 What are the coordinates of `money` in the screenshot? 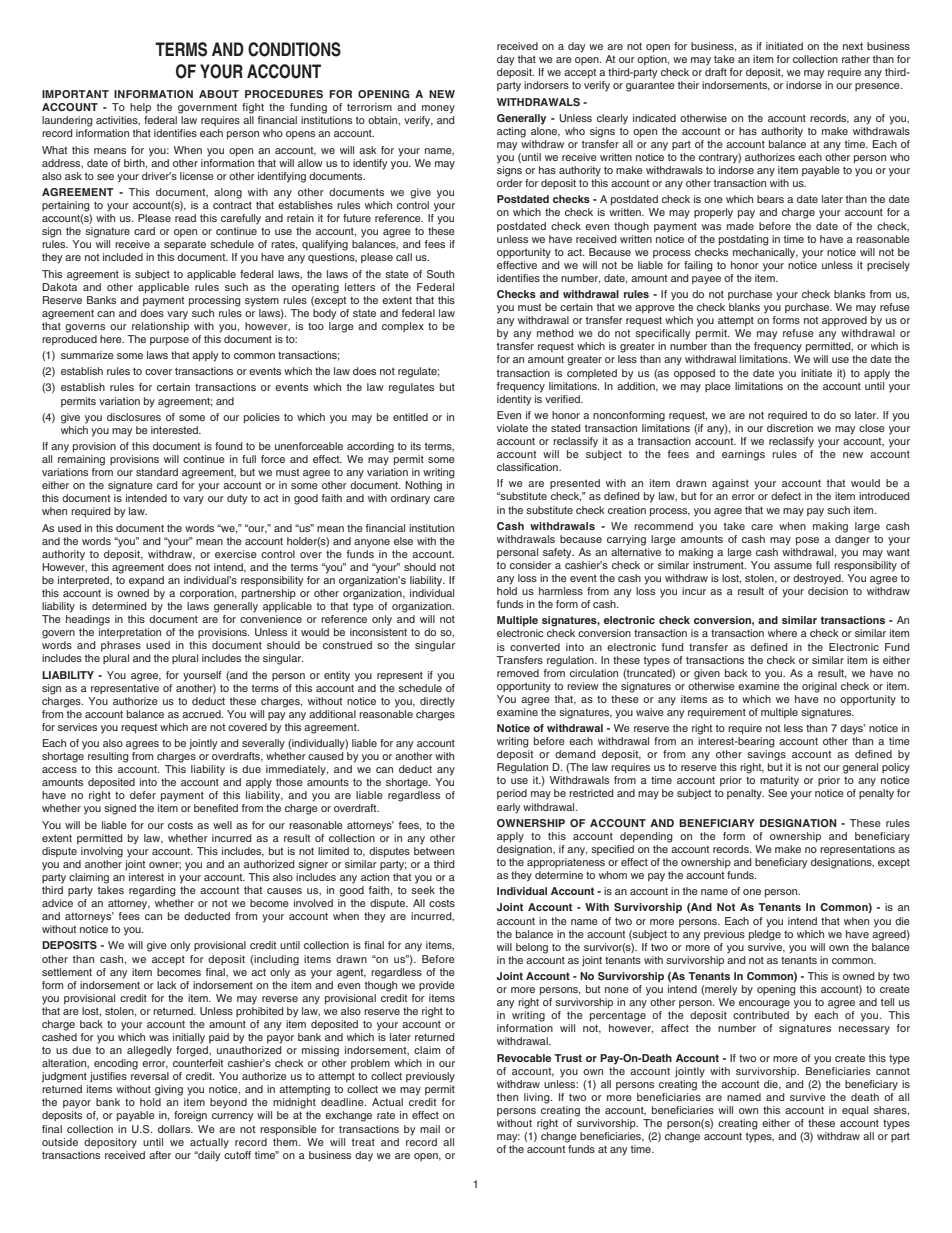 It's located at (438, 109).
